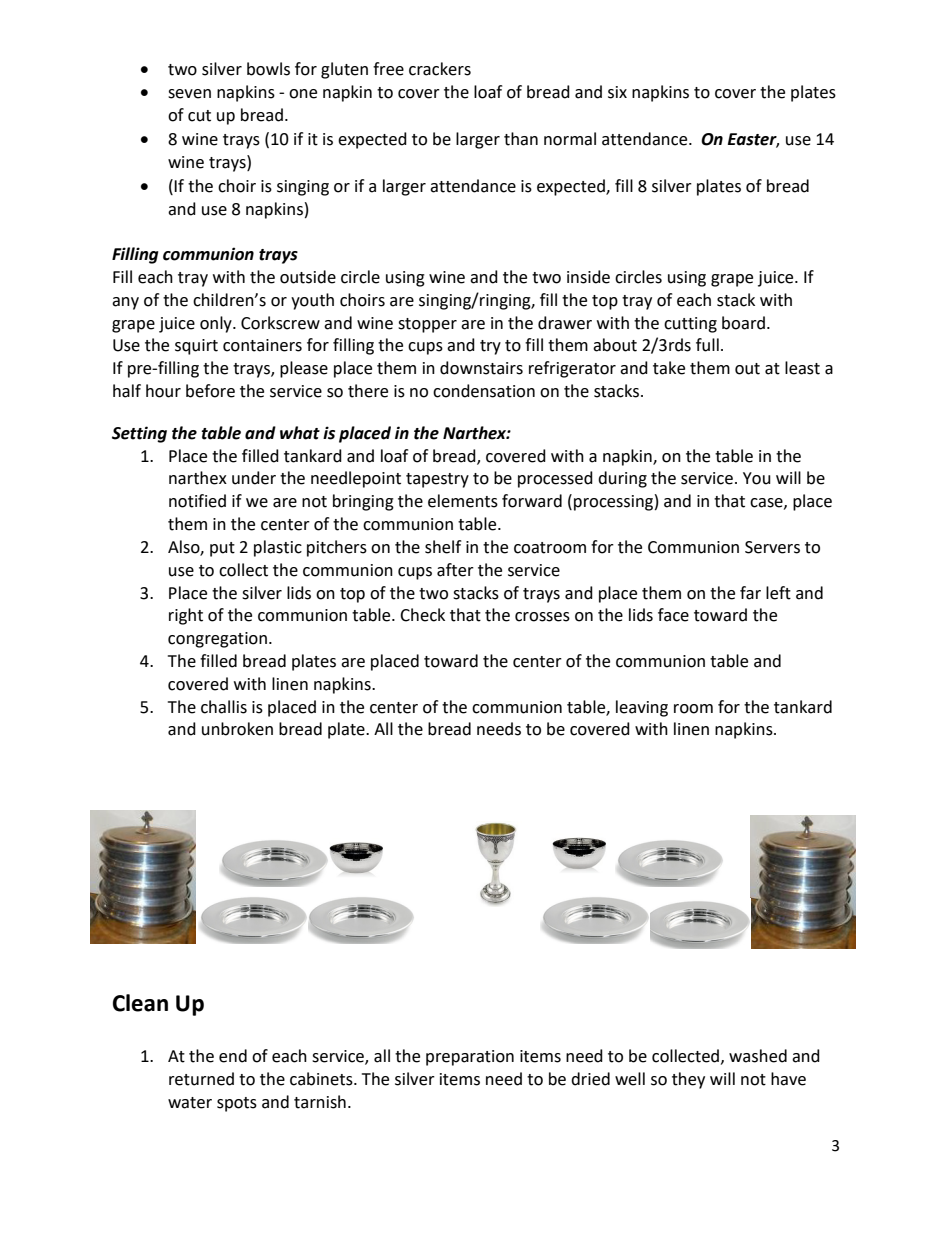 The width and height of the document is (952, 1233). What do you see at coordinates (669, 368) in the document?
I see `take` at bounding box center [669, 368].
